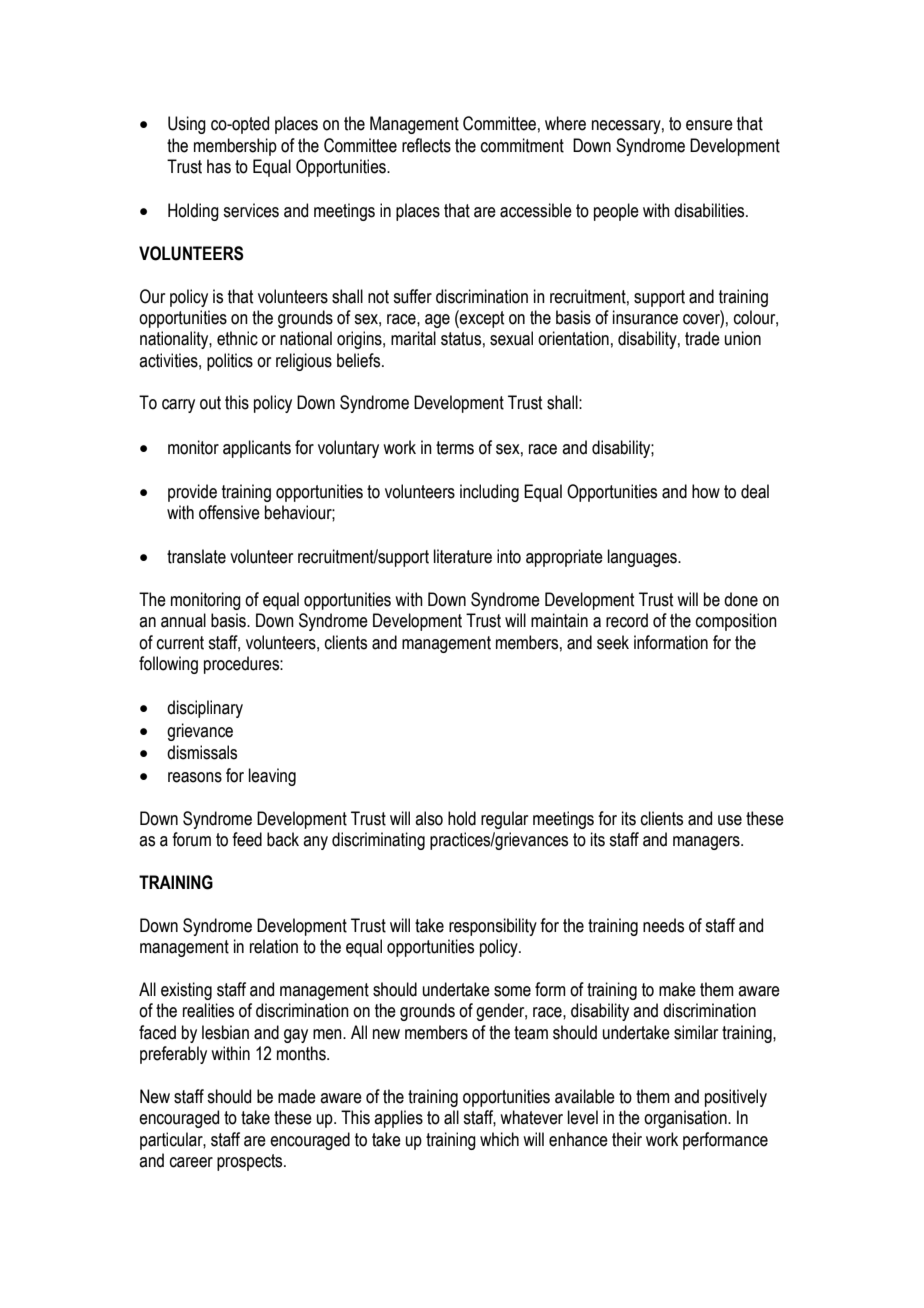  Describe the element at coordinates (426, 145) in the image. I see `reflects` at that location.
